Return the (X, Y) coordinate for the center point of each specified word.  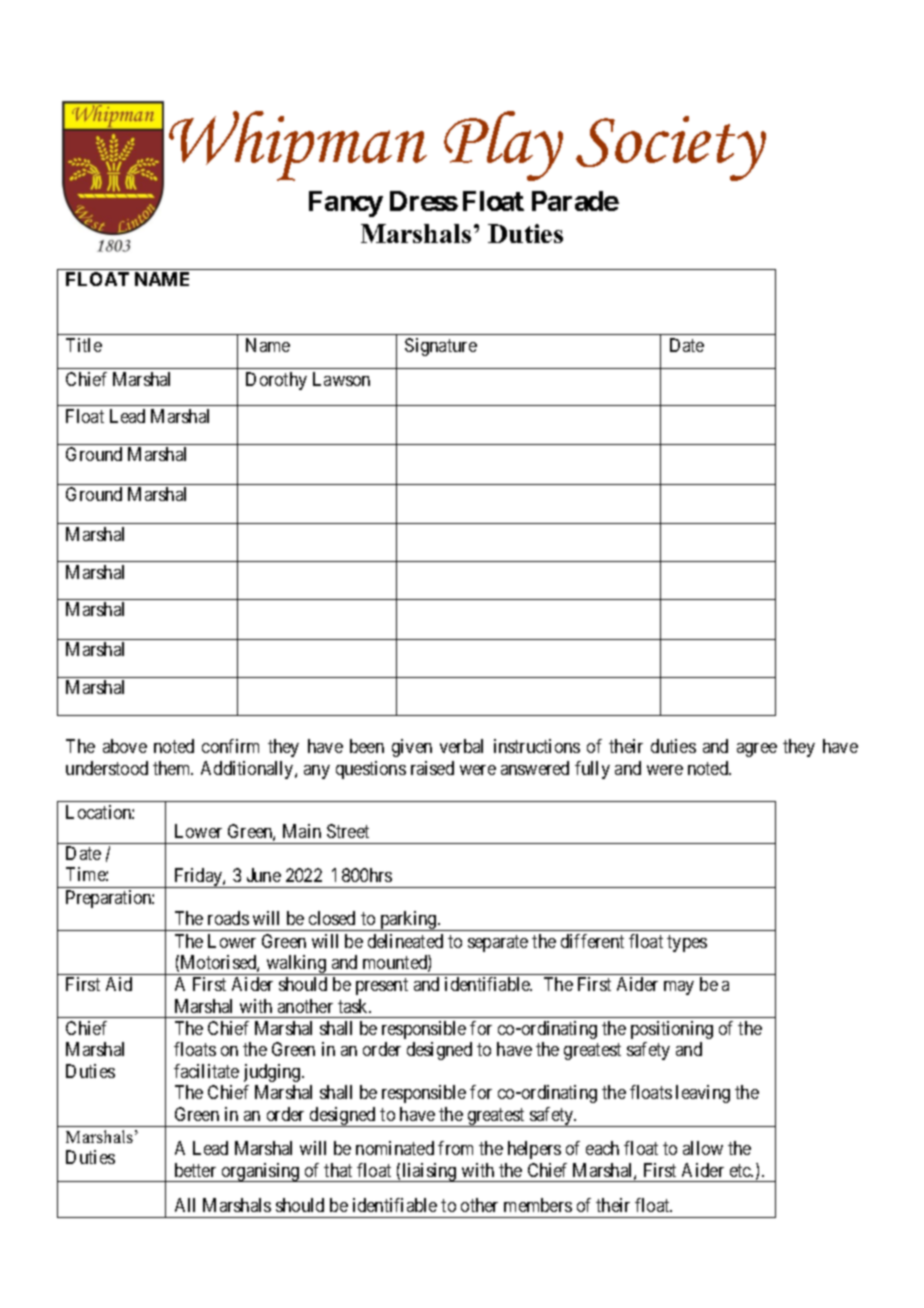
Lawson (341, 379)
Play (503, 146)
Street (348, 831)
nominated (395, 1148)
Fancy (346, 204)
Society (671, 148)
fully (592, 770)
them (173, 768)
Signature (441, 347)
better (195, 1170)
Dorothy (276, 381)
